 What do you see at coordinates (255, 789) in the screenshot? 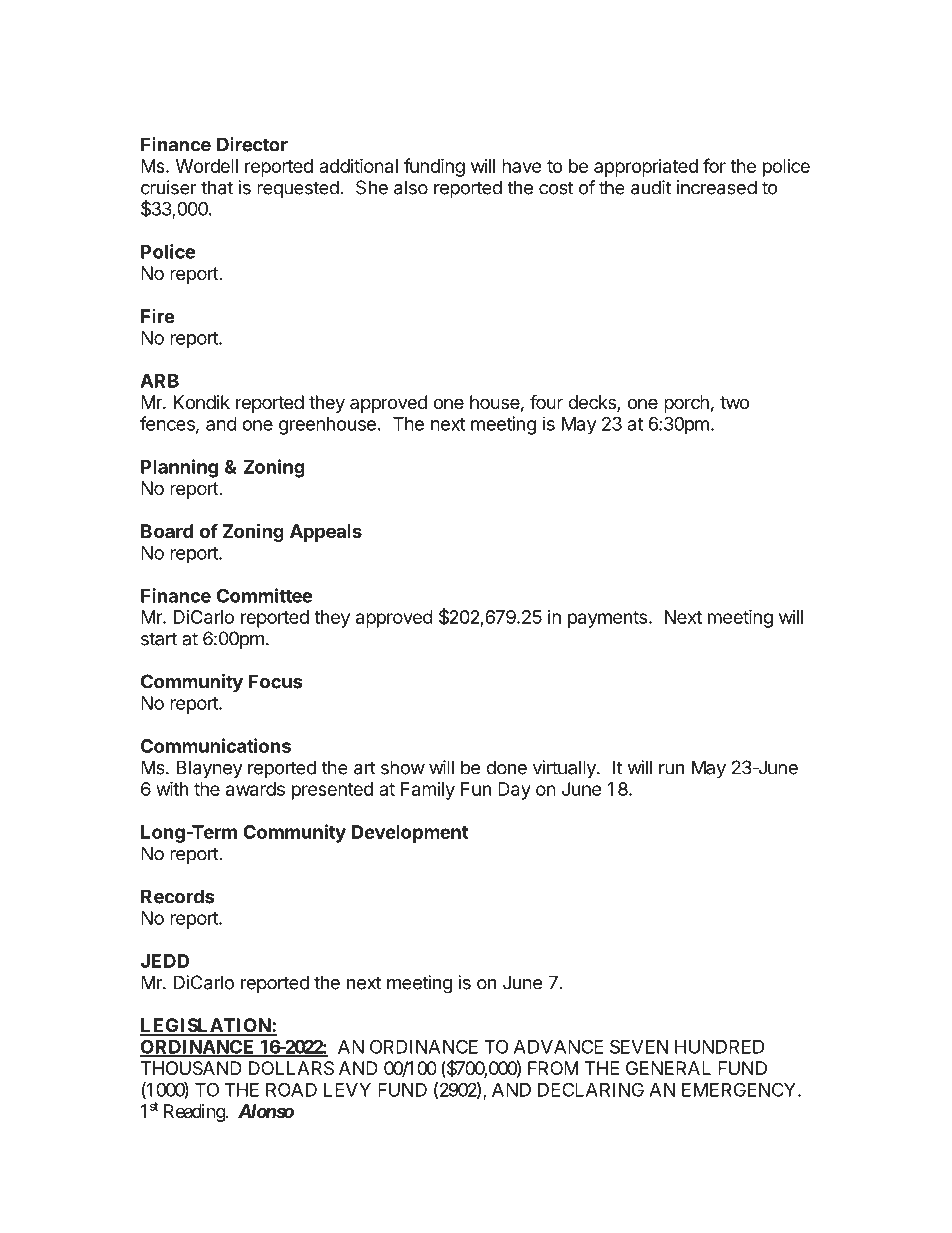
I see `awards` at bounding box center [255, 789].
